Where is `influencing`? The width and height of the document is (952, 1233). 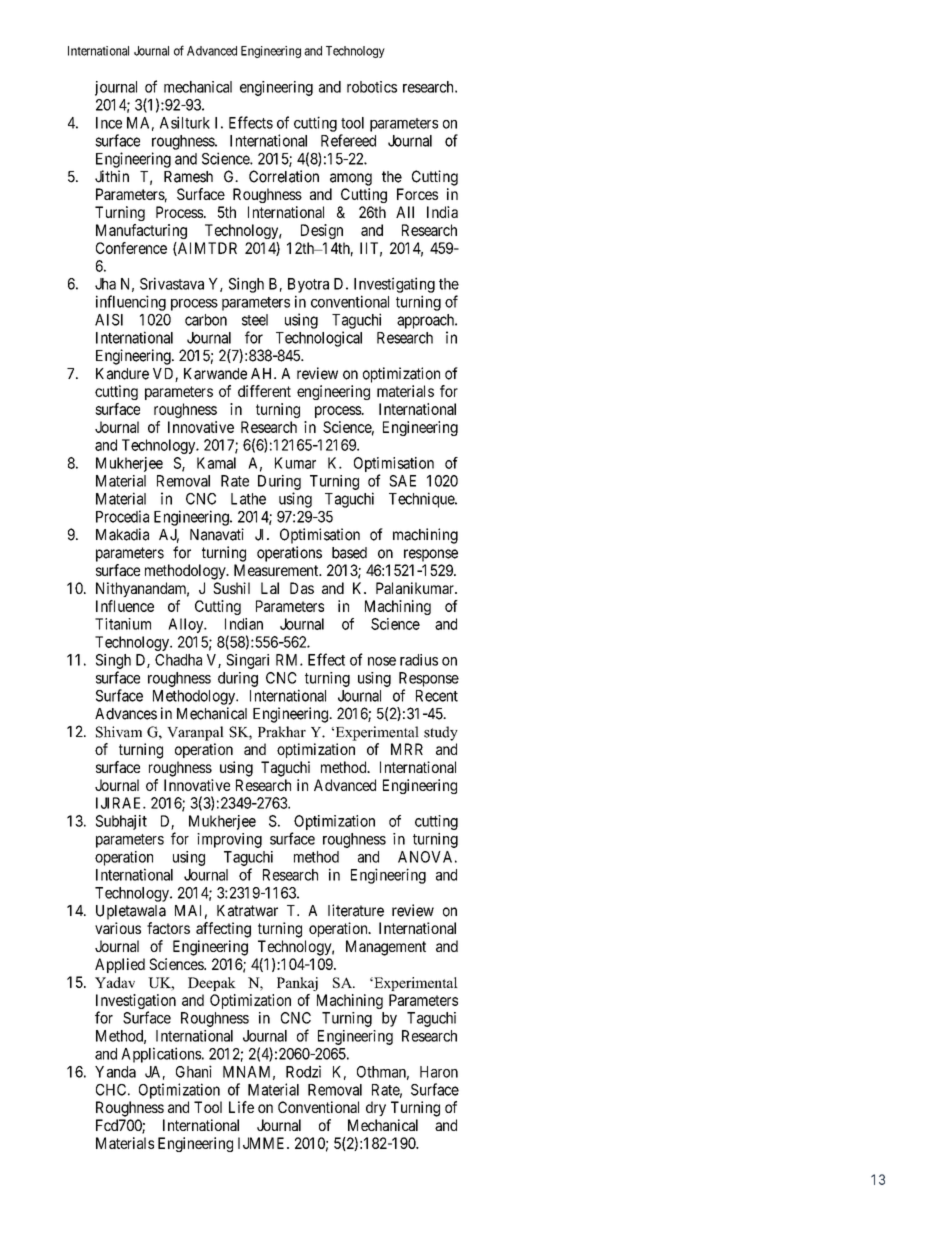
influencing is located at coordinates (131, 303).
